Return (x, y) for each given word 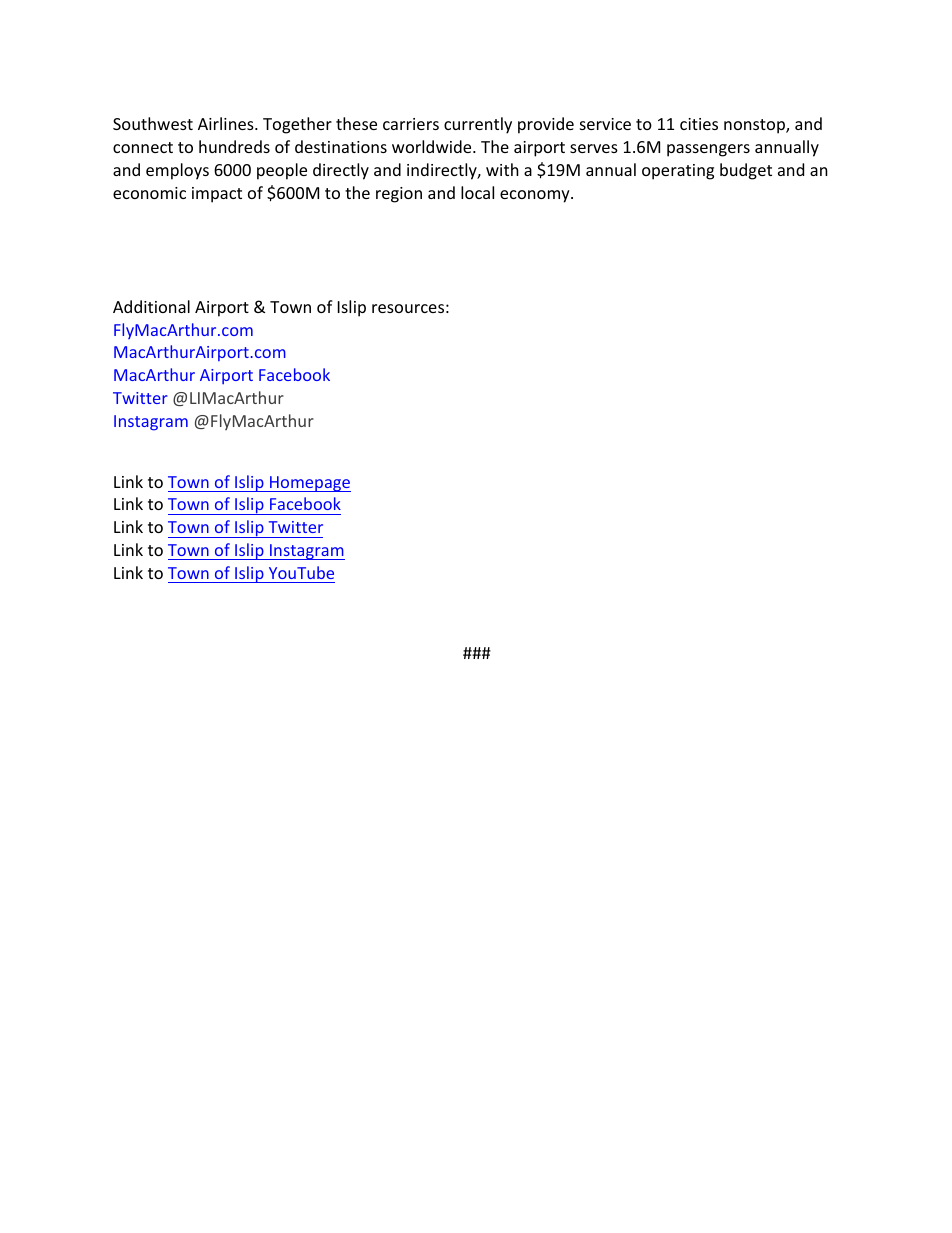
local (477, 192)
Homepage (309, 484)
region (399, 195)
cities (699, 124)
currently (478, 125)
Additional (151, 306)
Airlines (227, 123)
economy (536, 196)
